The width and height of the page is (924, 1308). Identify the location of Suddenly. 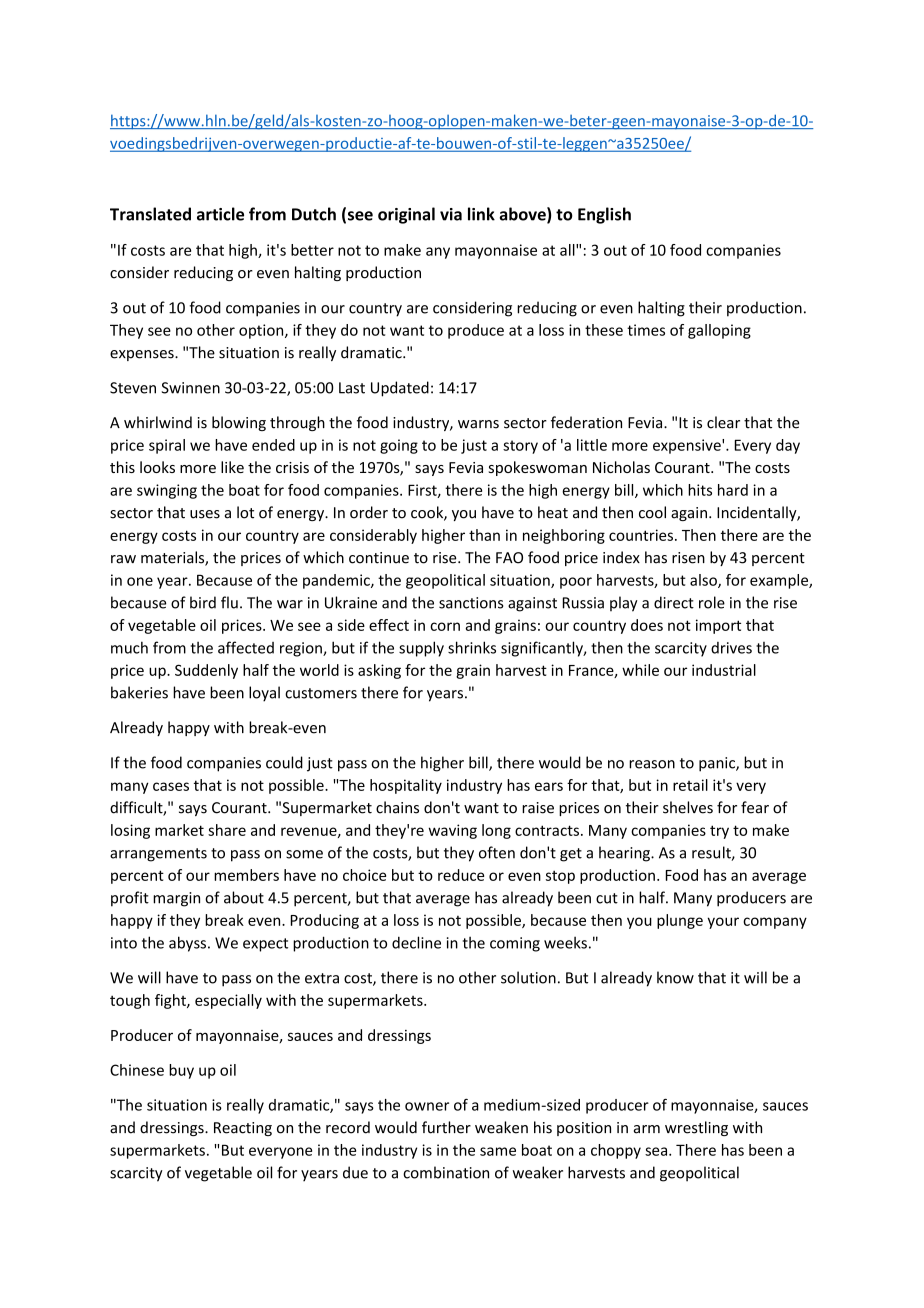
(206, 671).
